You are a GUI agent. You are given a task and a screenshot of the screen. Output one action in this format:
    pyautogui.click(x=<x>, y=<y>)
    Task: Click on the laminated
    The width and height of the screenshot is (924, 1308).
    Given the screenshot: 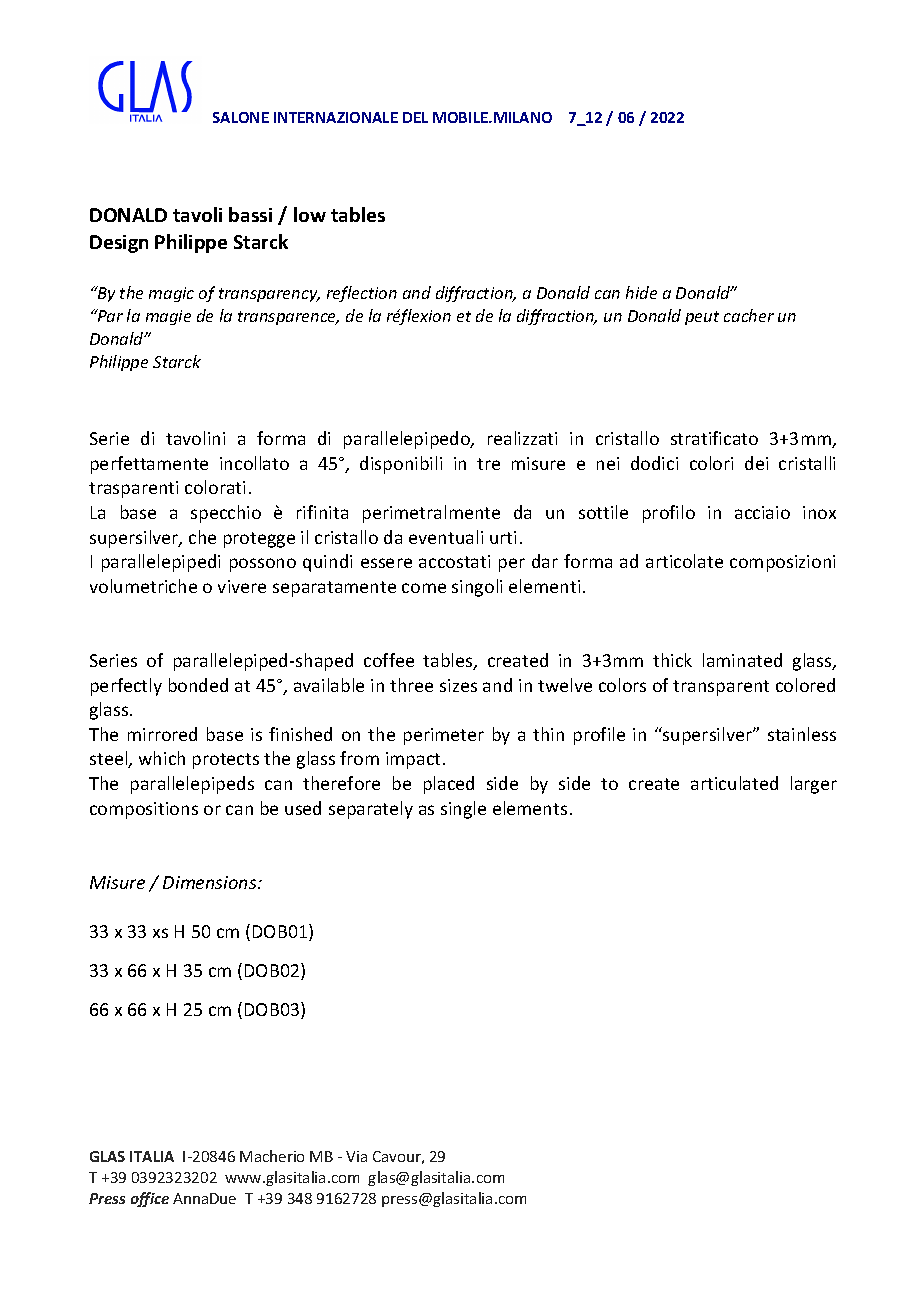 What is the action you would take?
    pyautogui.click(x=742, y=660)
